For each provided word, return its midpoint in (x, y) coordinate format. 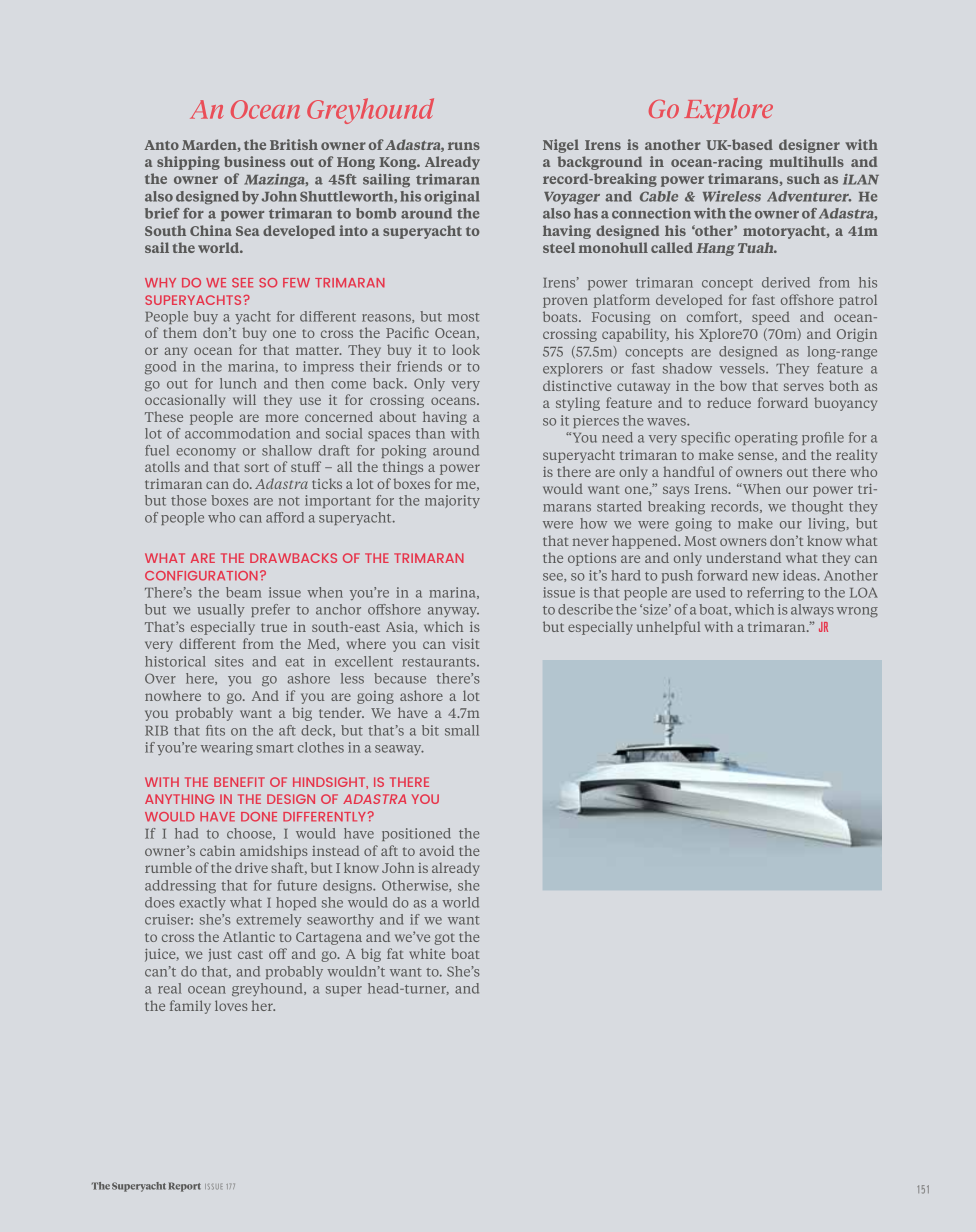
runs (464, 146)
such (803, 178)
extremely (269, 920)
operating (766, 439)
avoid (437, 850)
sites (229, 661)
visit (466, 644)
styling (578, 404)
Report (185, 1187)
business (254, 161)
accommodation (237, 433)
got (444, 939)
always (812, 610)
